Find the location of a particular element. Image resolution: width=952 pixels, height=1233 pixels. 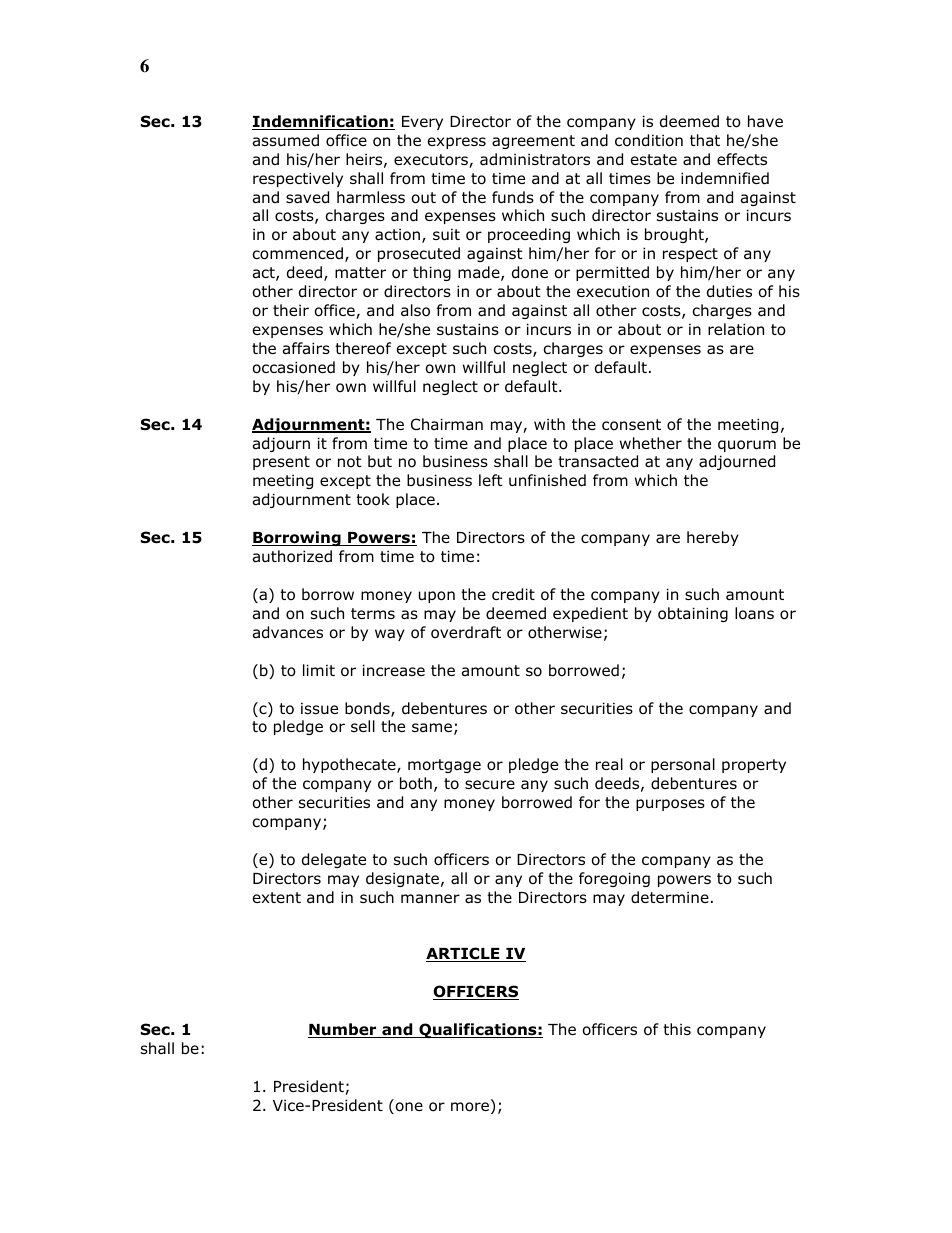

agreement is located at coordinates (533, 142).
